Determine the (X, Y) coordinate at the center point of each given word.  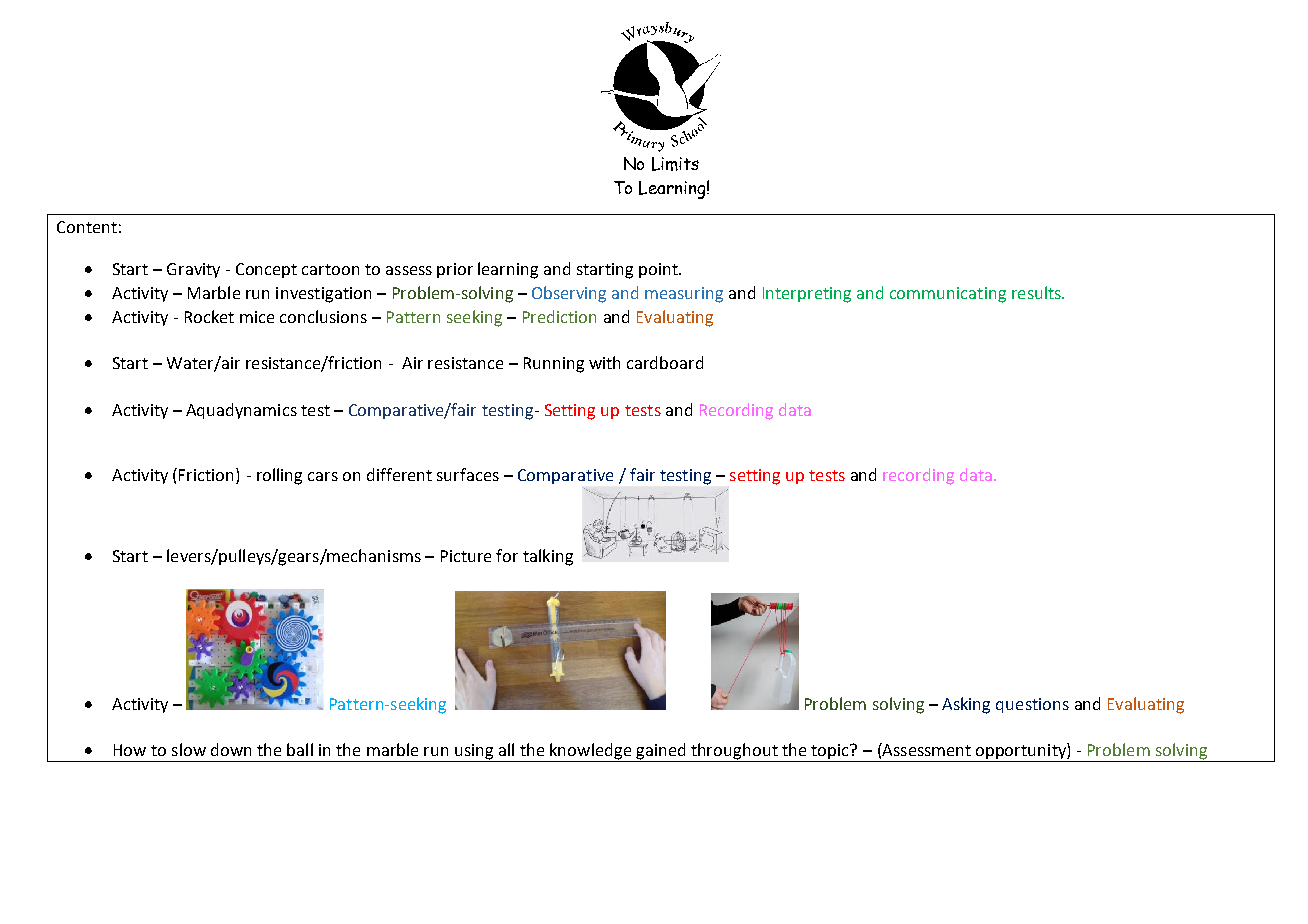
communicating (948, 295)
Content (87, 227)
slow (189, 749)
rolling (279, 476)
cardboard (665, 362)
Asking (966, 705)
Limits (675, 164)
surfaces (468, 474)
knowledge (591, 752)
